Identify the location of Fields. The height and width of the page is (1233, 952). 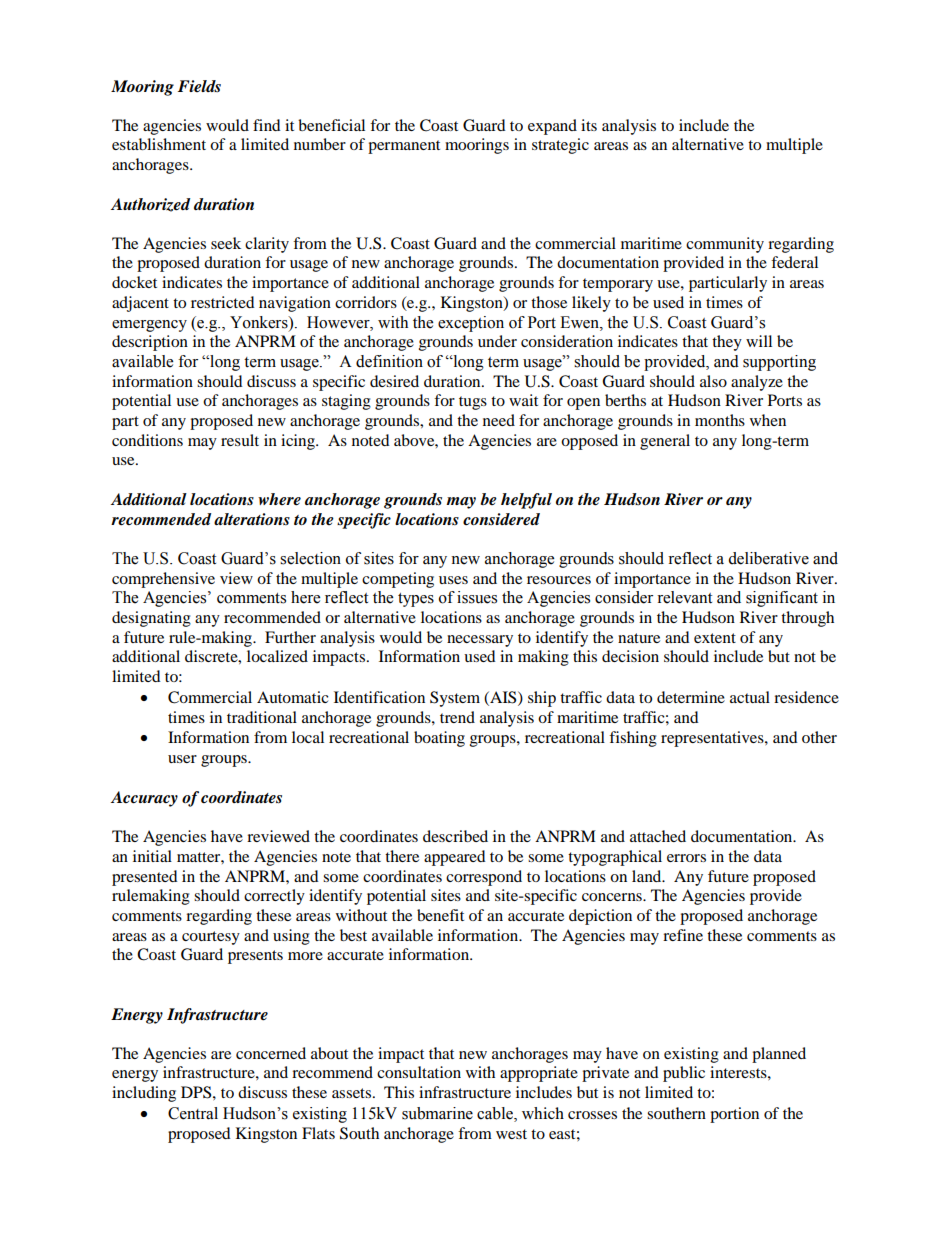
(199, 86).
